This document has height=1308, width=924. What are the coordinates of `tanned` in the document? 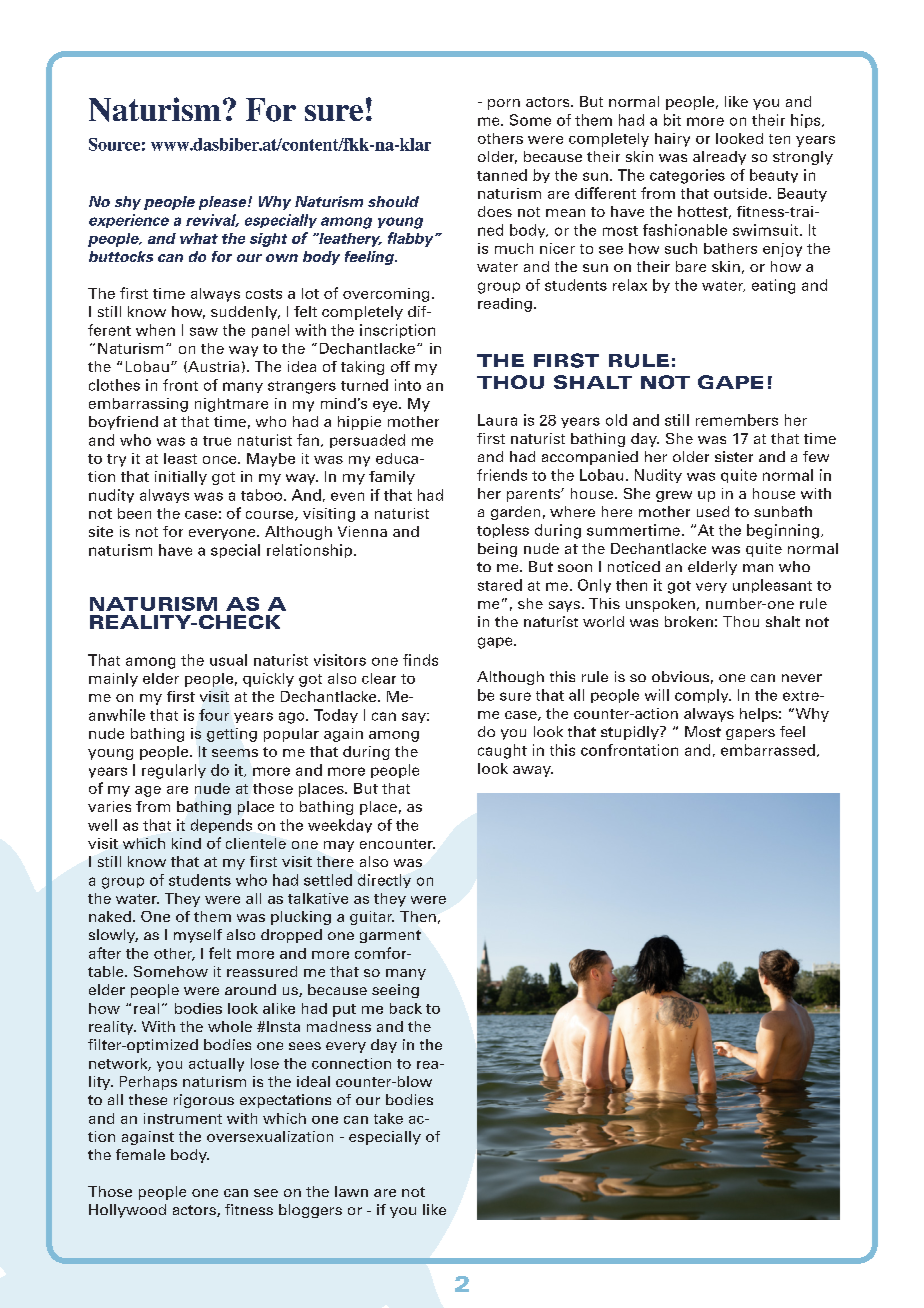 It's located at (502, 175).
